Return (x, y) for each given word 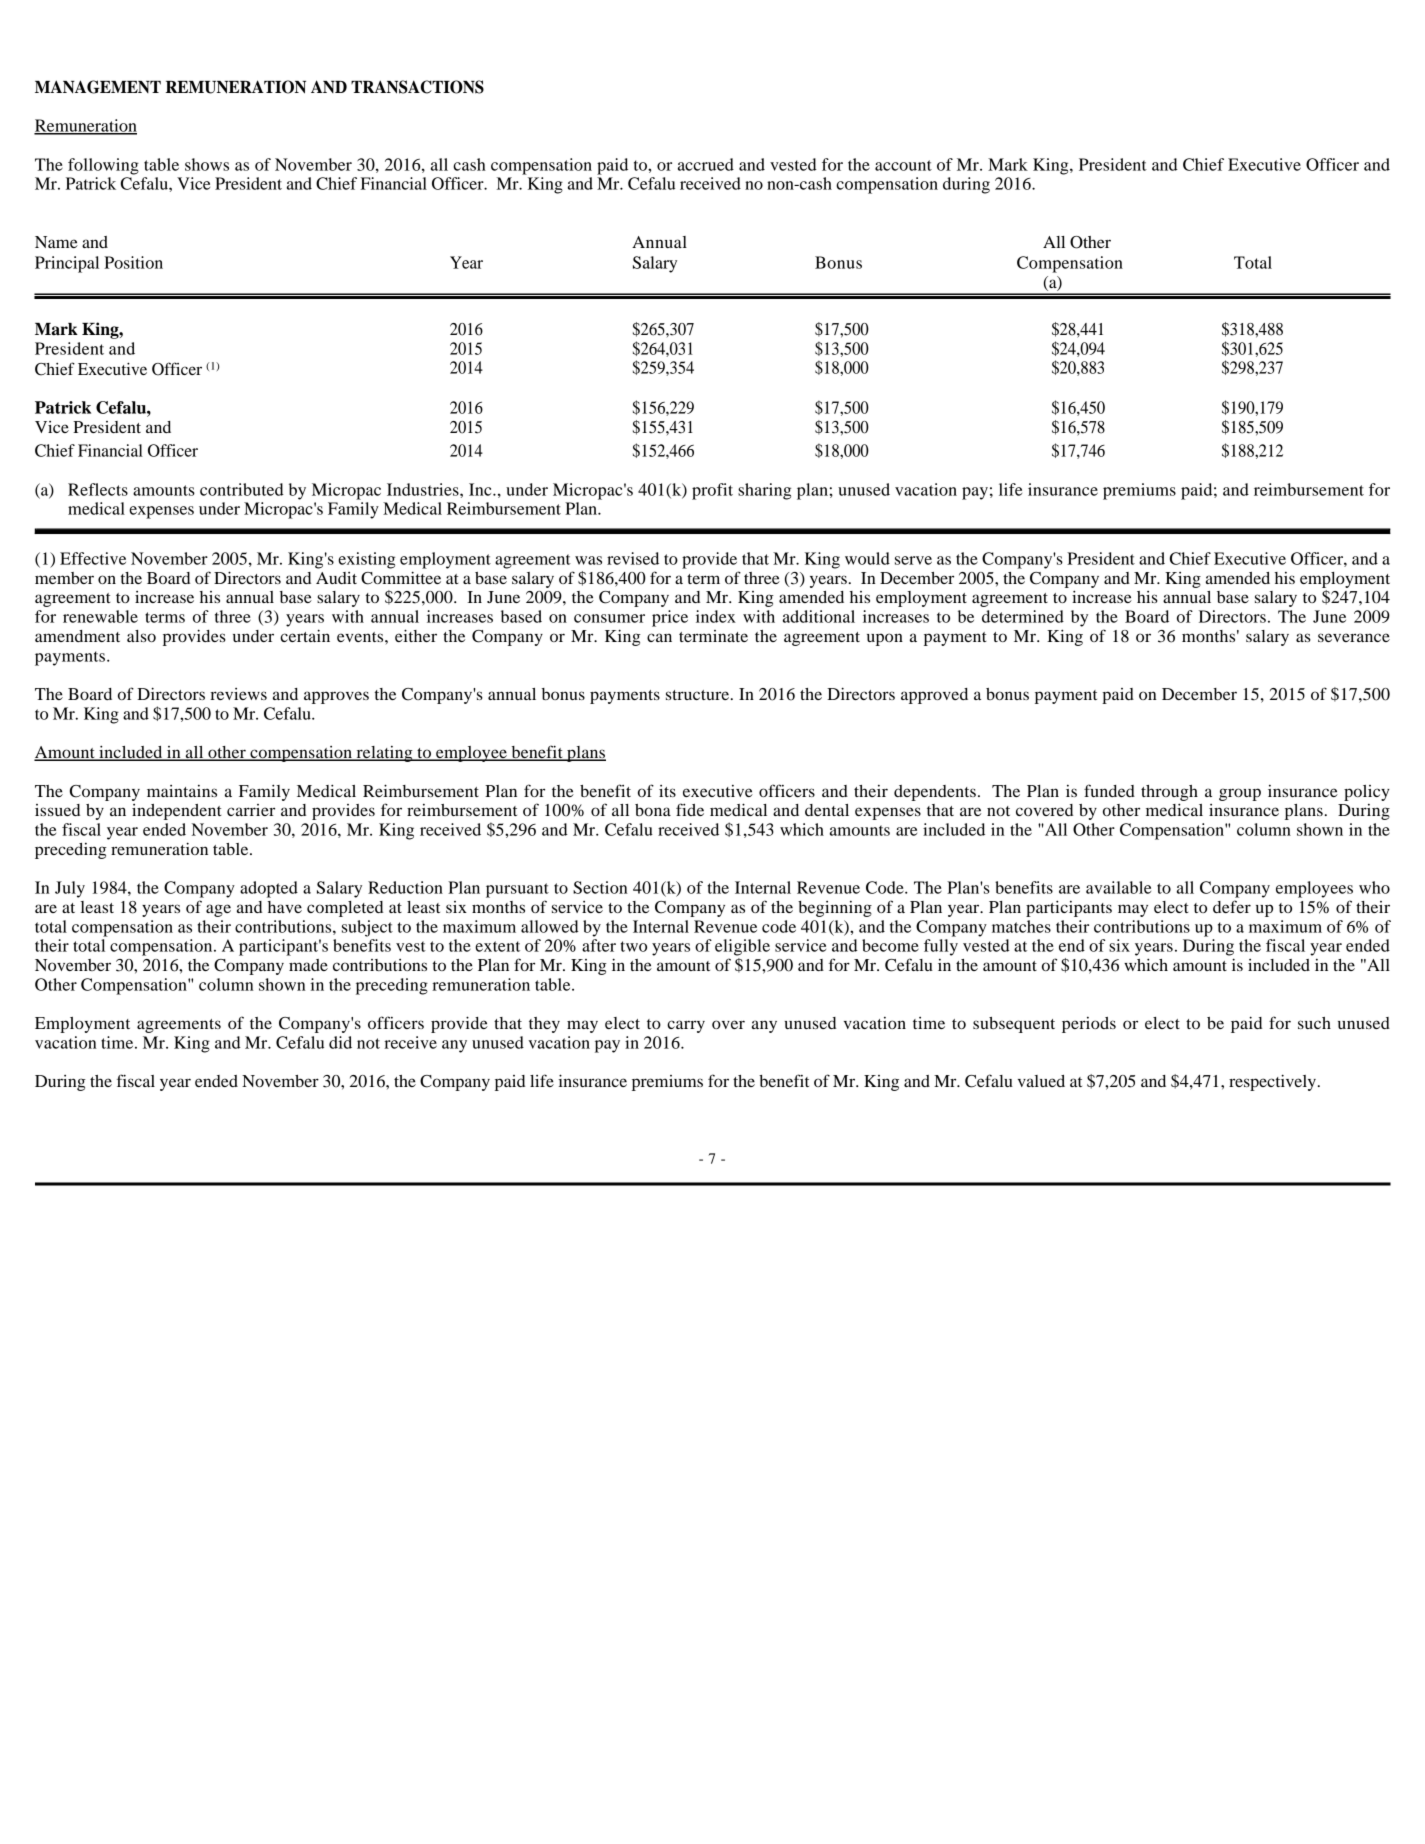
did (340, 1042)
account (903, 165)
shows (207, 164)
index (716, 616)
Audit (336, 578)
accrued (706, 164)
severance (1354, 637)
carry (686, 1026)
